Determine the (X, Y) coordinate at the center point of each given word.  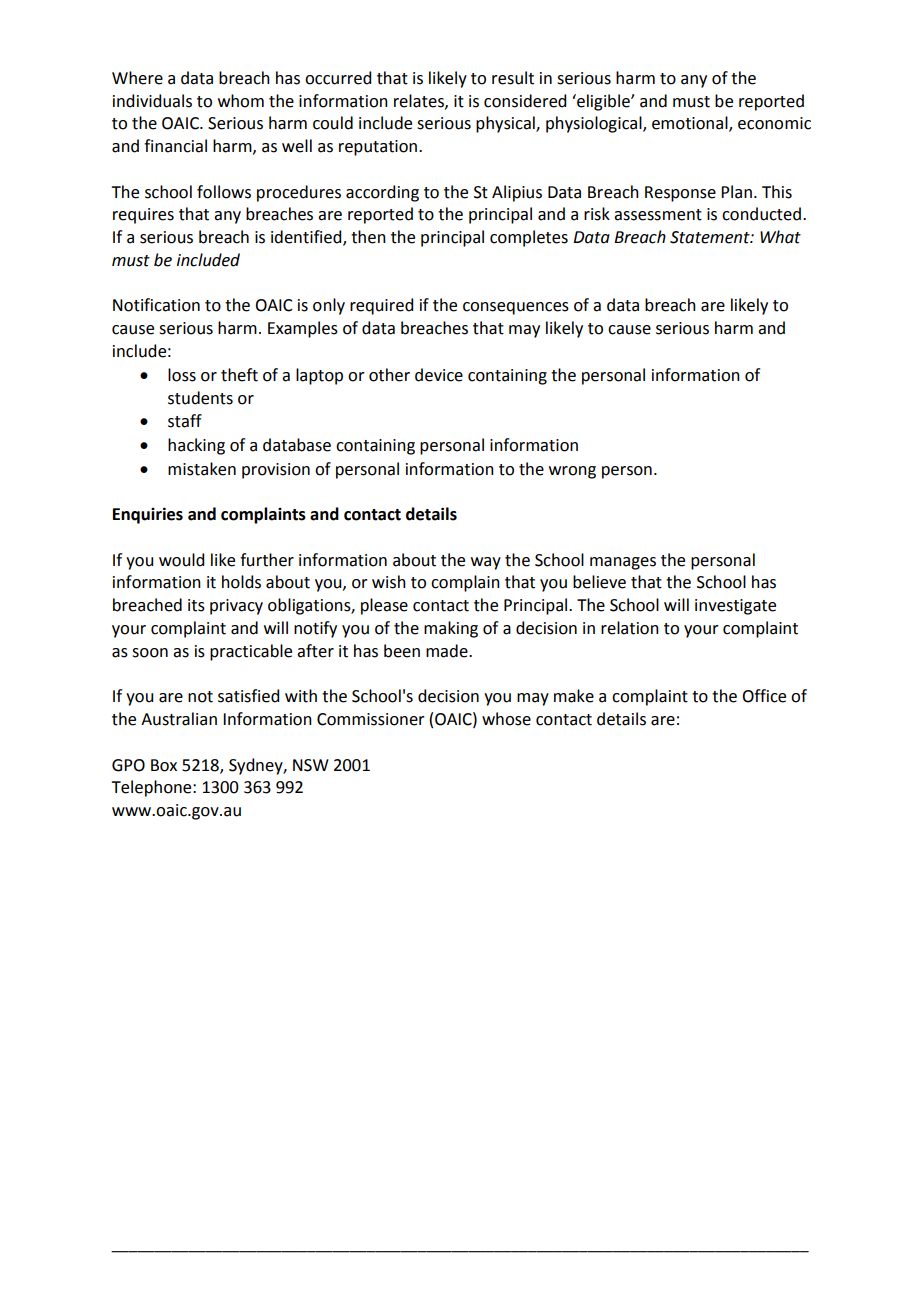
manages (623, 563)
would (181, 560)
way (486, 563)
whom (241, 101)
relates (420, 101)
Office (764, 696)
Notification (156, 305)
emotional (691, 124)
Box (164, 765)
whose (506, 719)
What (780, 237)
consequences (516, 308)
